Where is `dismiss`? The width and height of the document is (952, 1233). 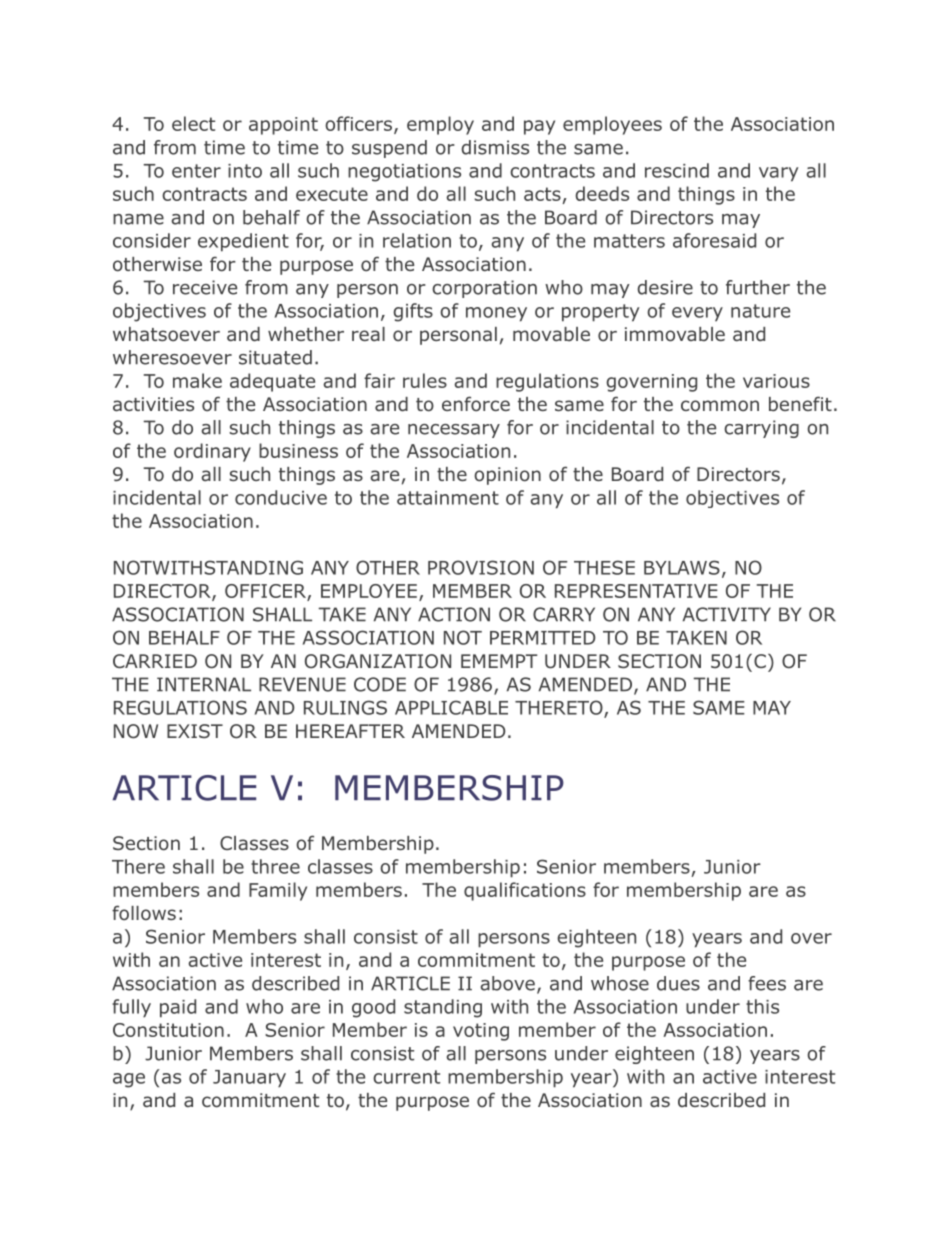 dismiss is located at coordinates (495, 147).
